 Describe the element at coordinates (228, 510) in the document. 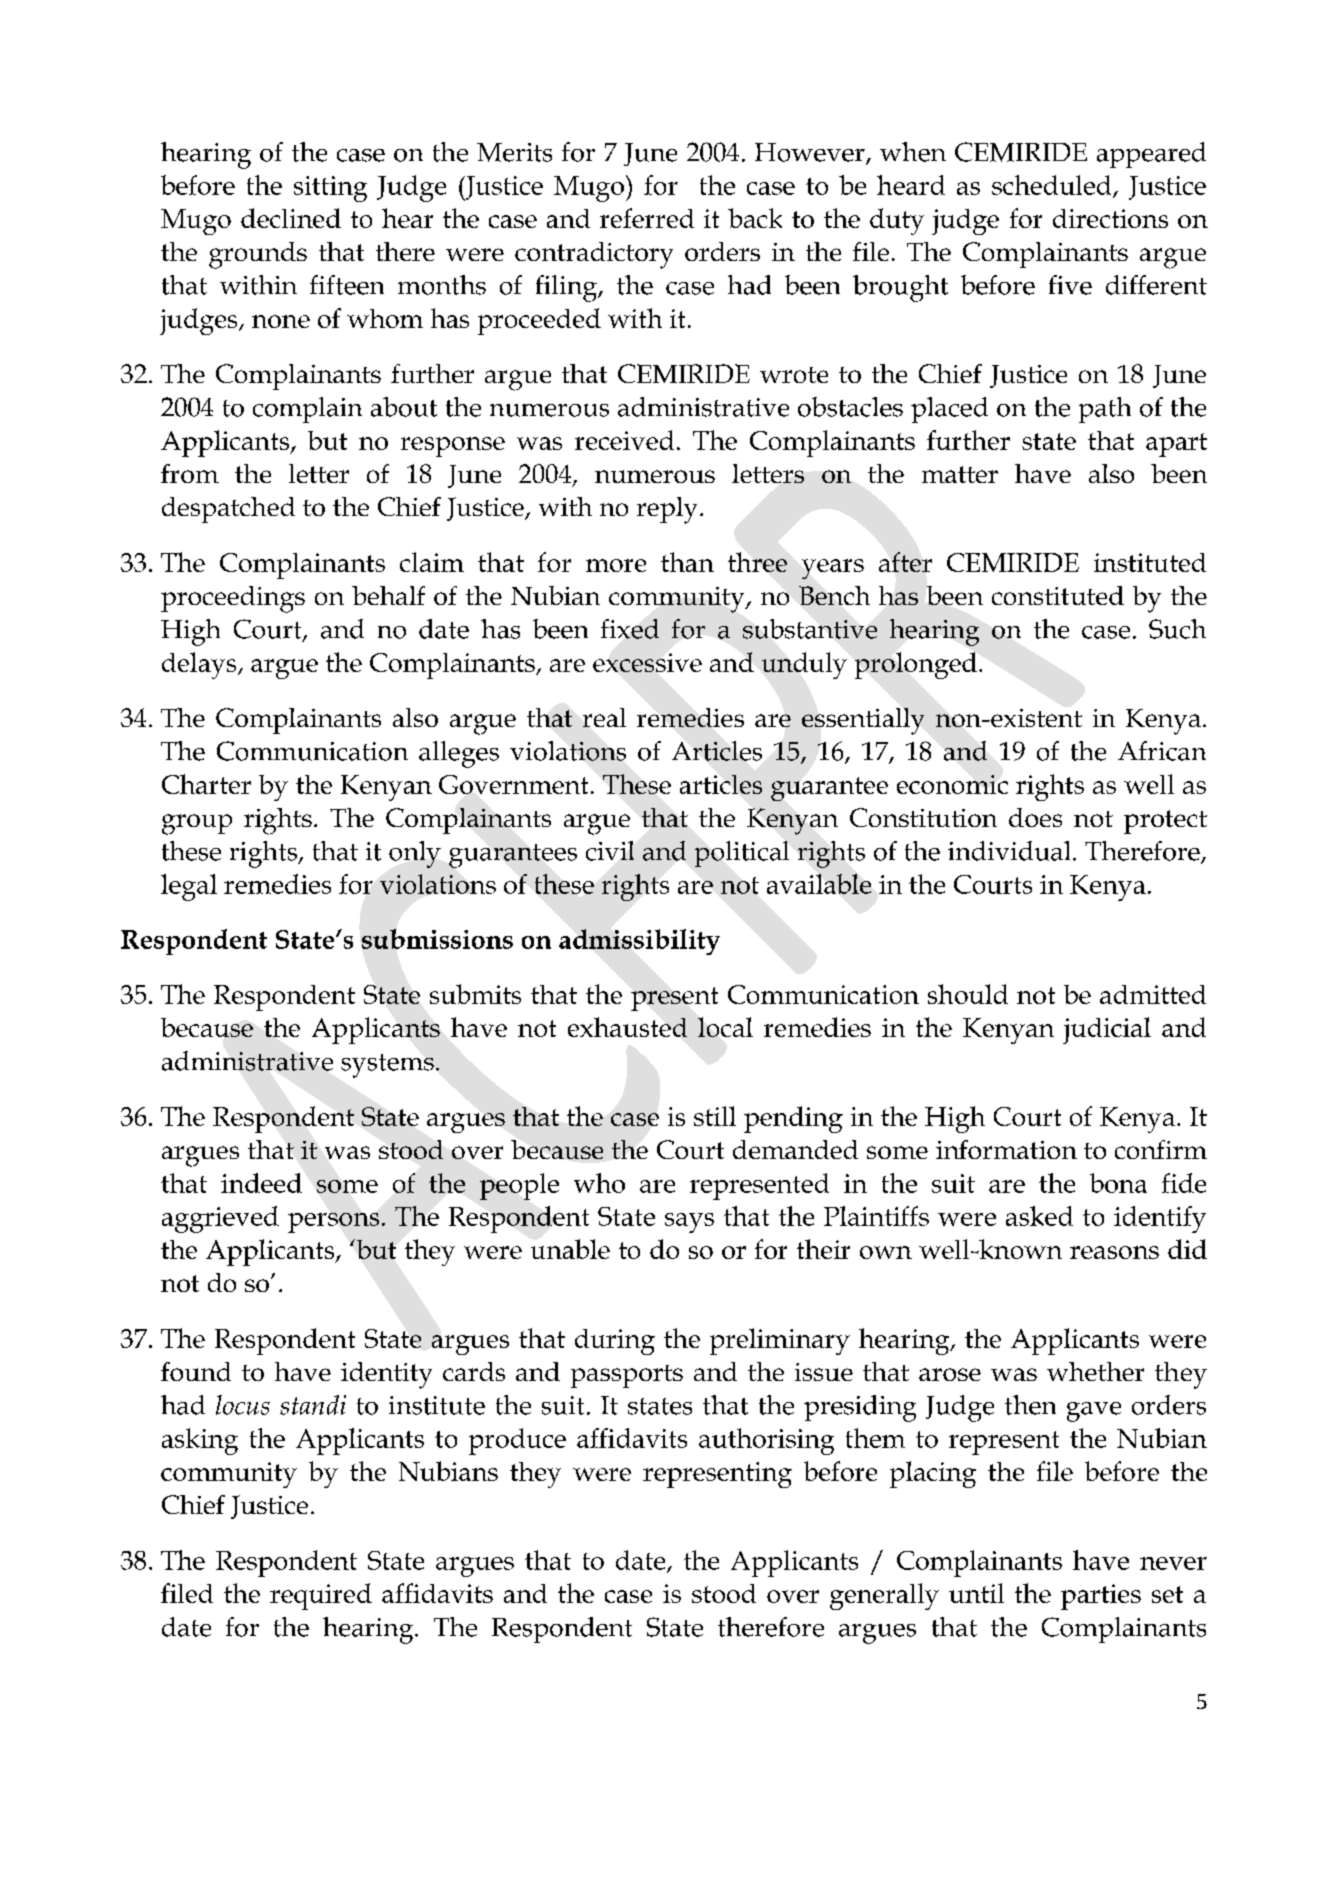

I see `despatched` at that location.
